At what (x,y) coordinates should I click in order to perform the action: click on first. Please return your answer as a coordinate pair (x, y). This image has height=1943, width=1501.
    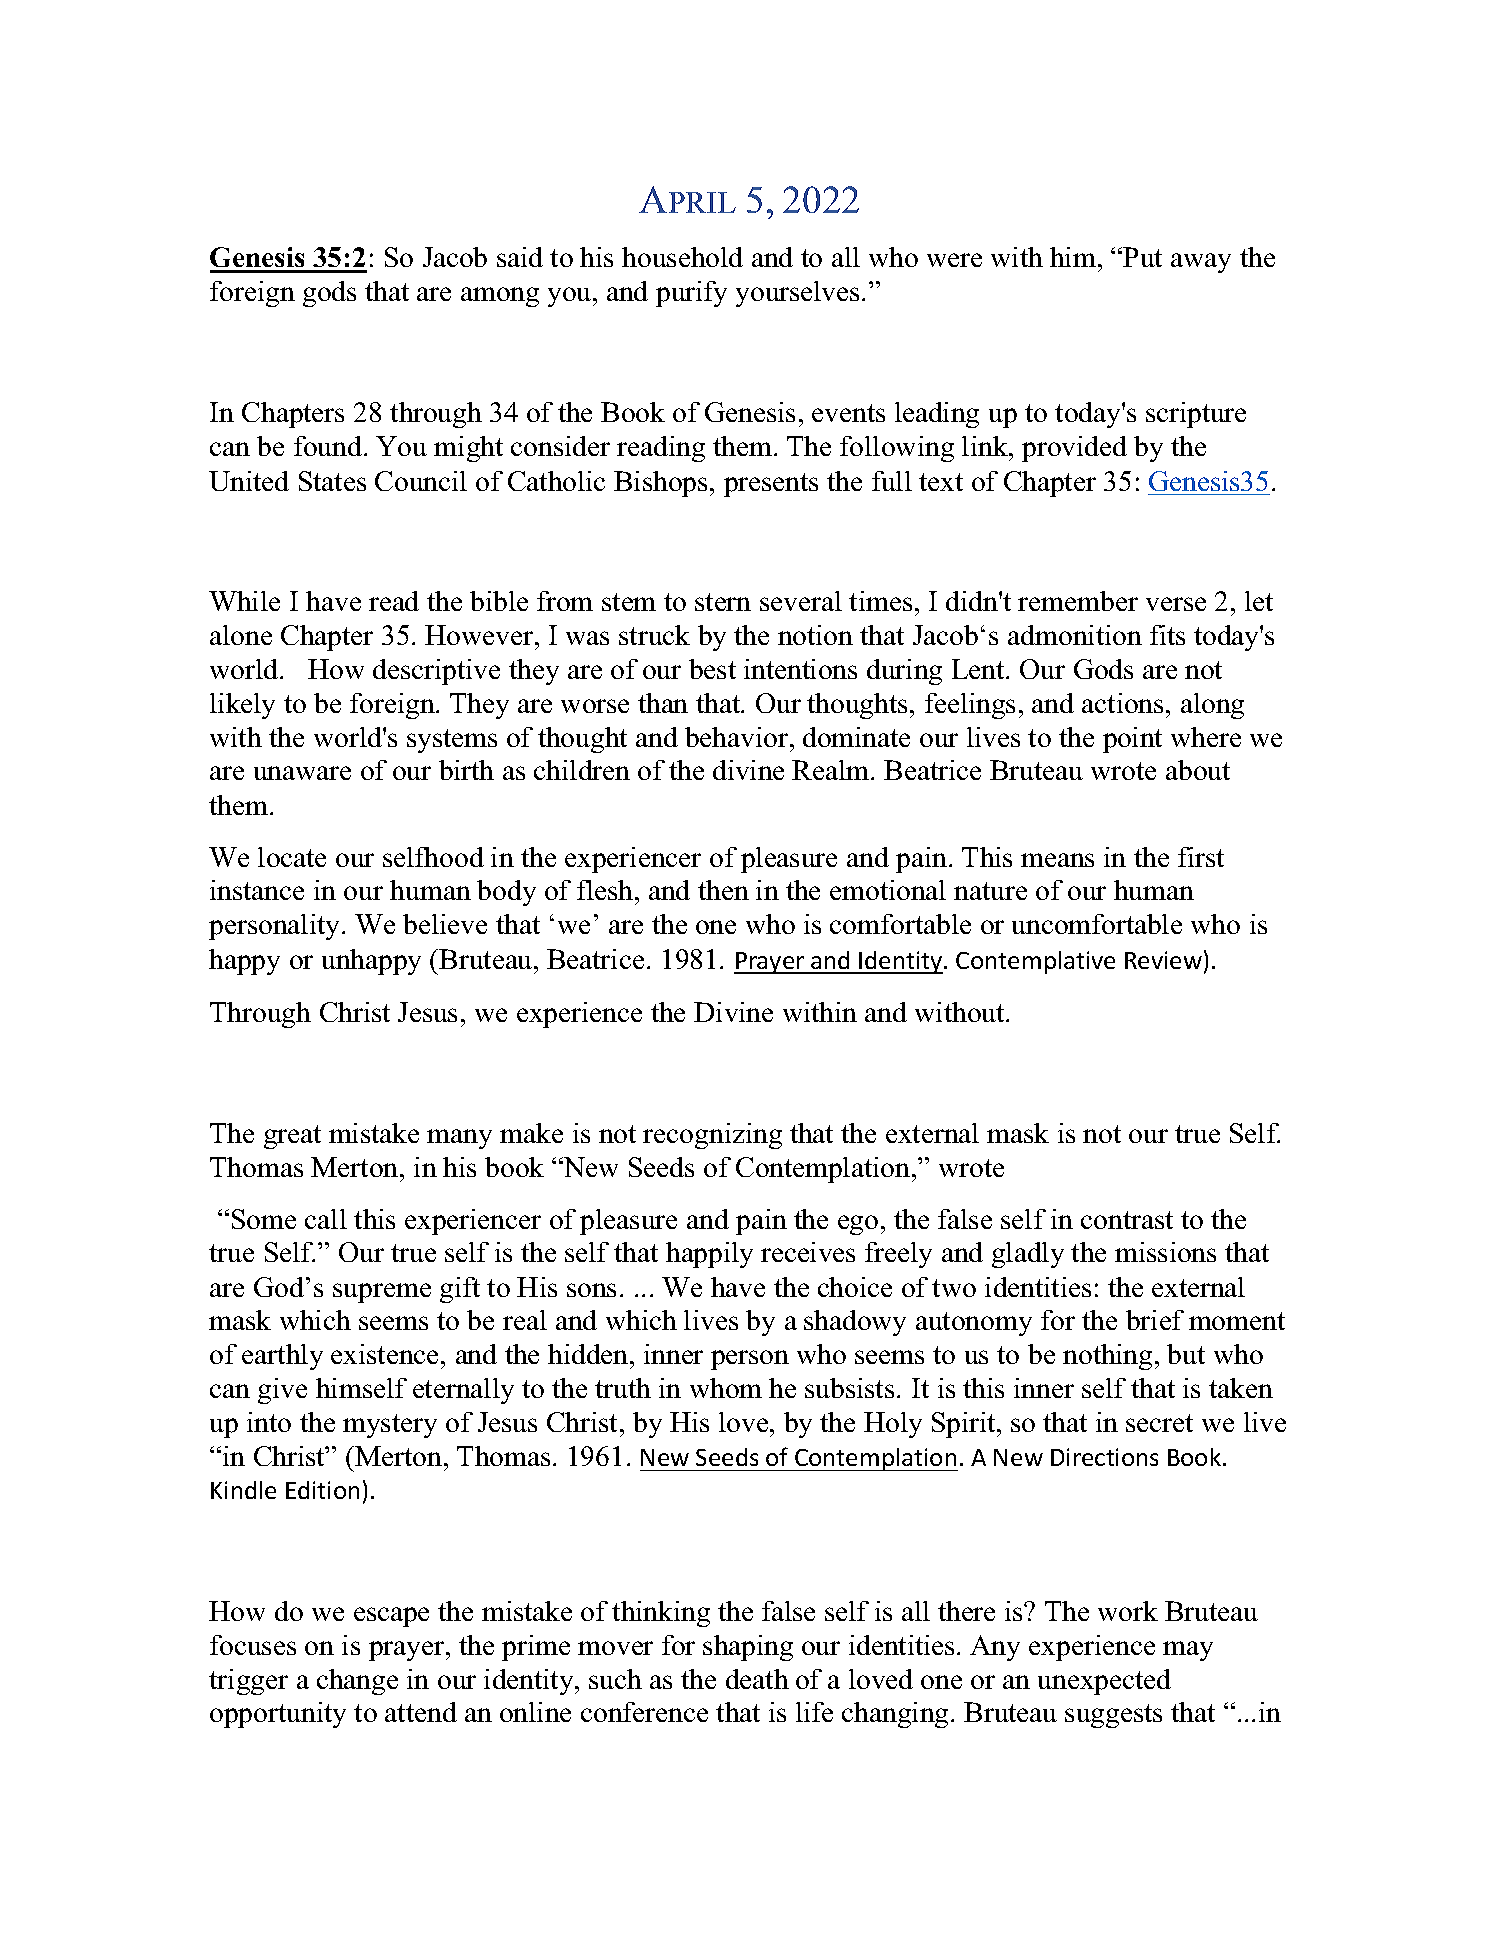
    Looking at the image, I should click on (1201, 857).
